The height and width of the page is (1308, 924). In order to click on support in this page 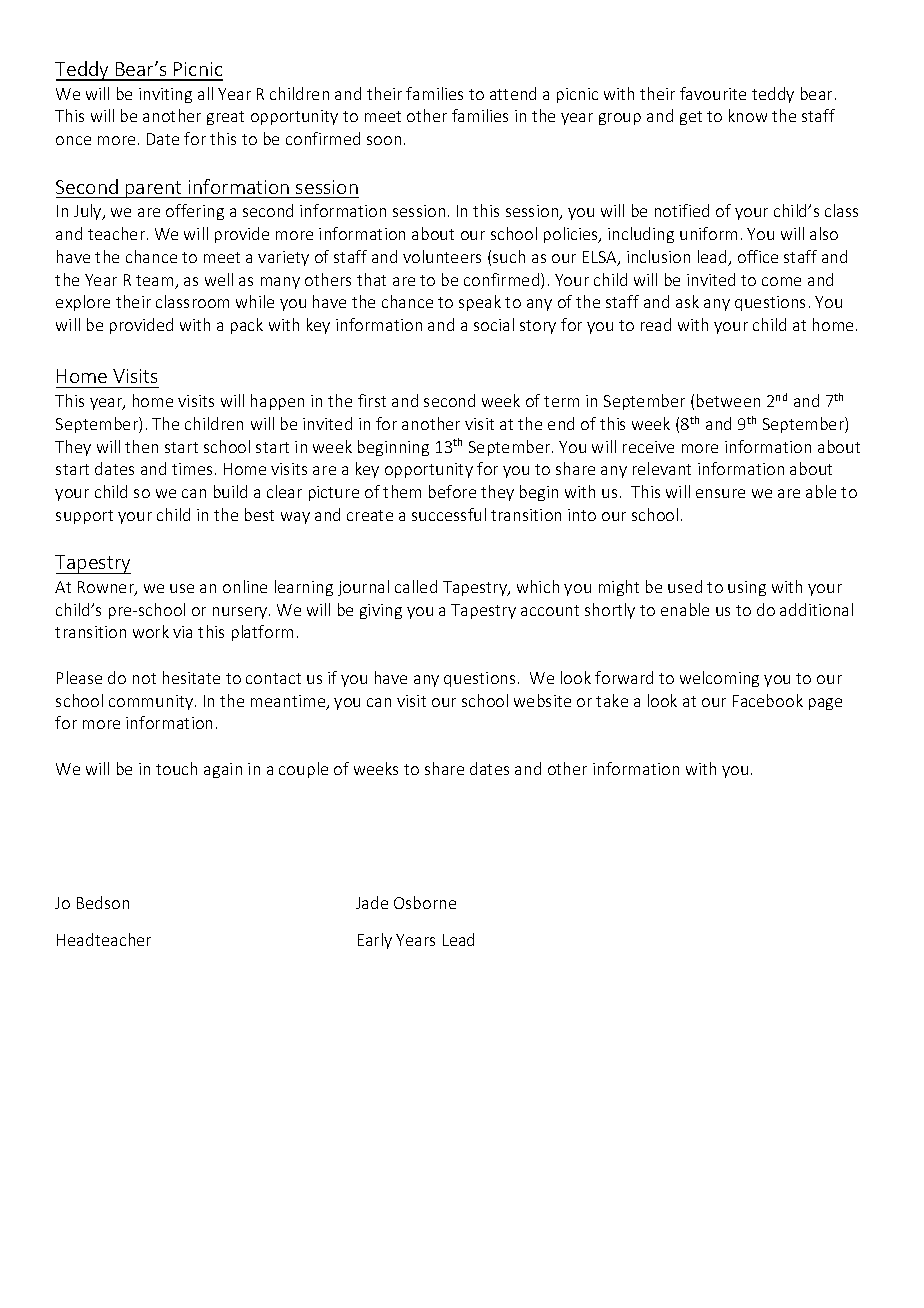, I will do `click(84, 517)`.
